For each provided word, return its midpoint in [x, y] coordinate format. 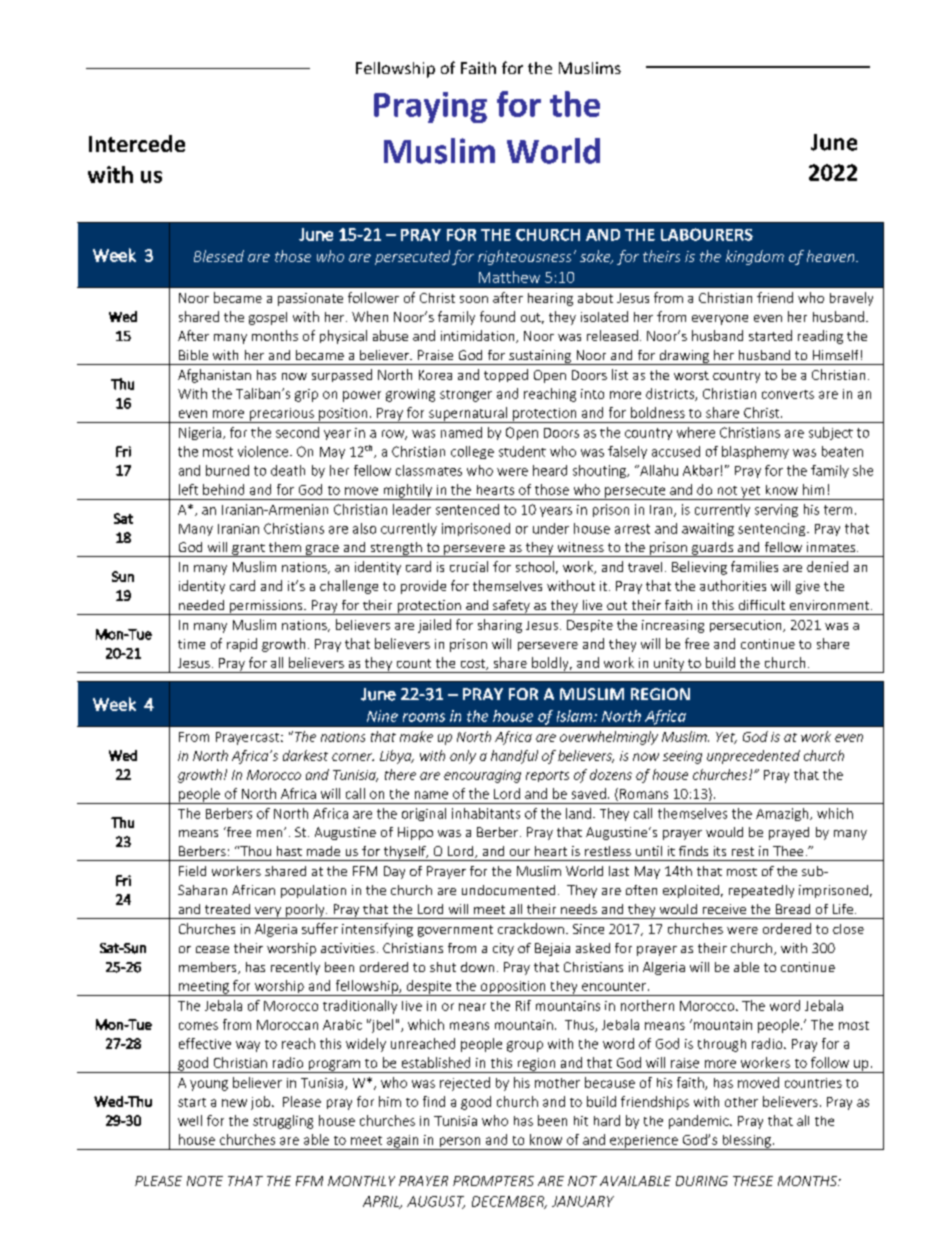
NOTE [205, 1181]
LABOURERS [707, 234]
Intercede [137, 143]
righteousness [524, 257]
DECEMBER [509, 1202]
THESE [753, 1181]
